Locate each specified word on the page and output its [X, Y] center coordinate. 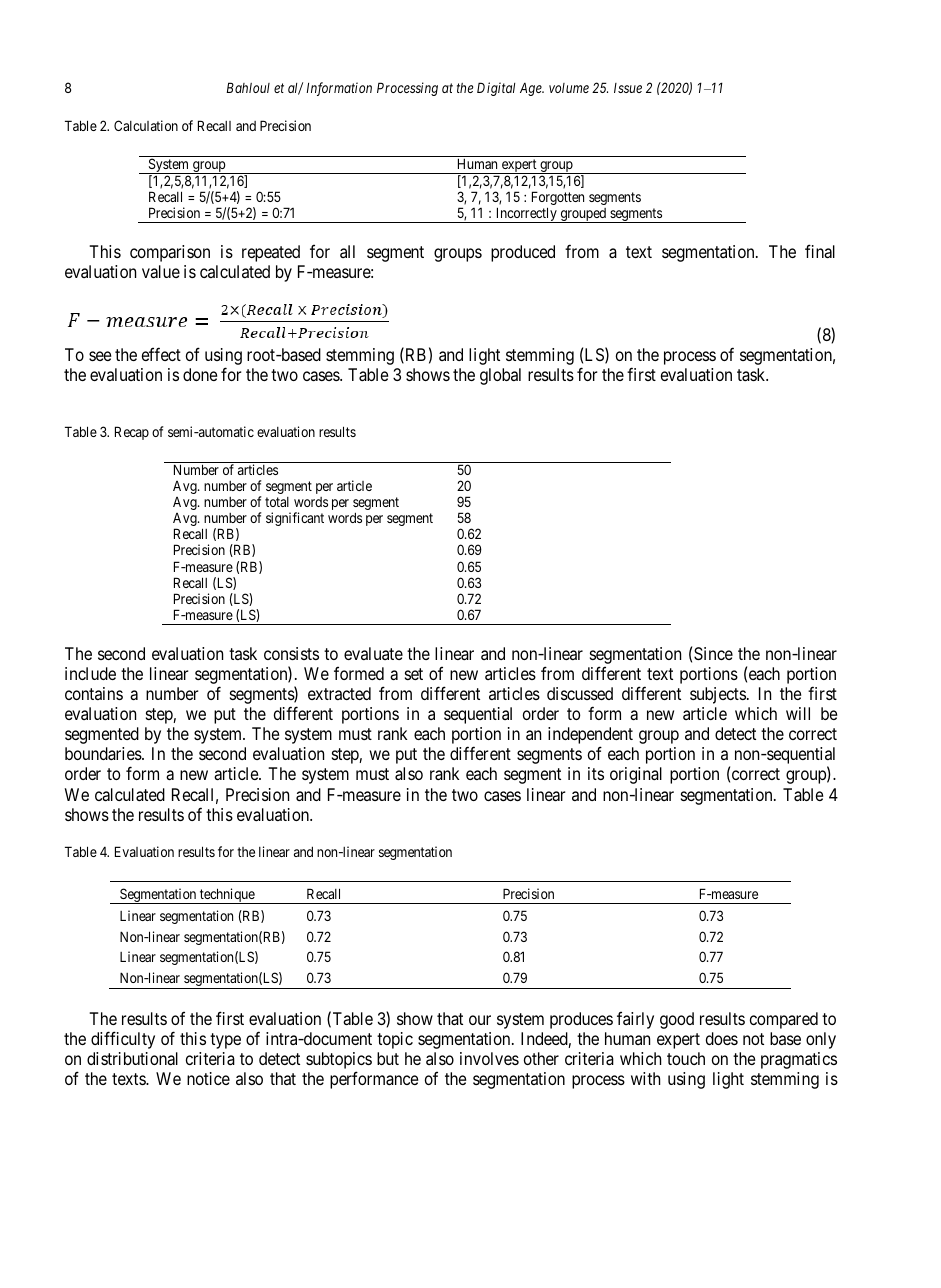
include [90, 673]
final [820, 251]
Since [713, 653]
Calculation [146, 125]
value [161, 271]
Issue [628, 88]
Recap [132, 433]
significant [295, 519]
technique [227, 896]
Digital [496, 89]
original [636, 775]
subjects [718, 695]
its [596, 773]
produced [523, 253]
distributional [132, 1058]
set [414, 674]
